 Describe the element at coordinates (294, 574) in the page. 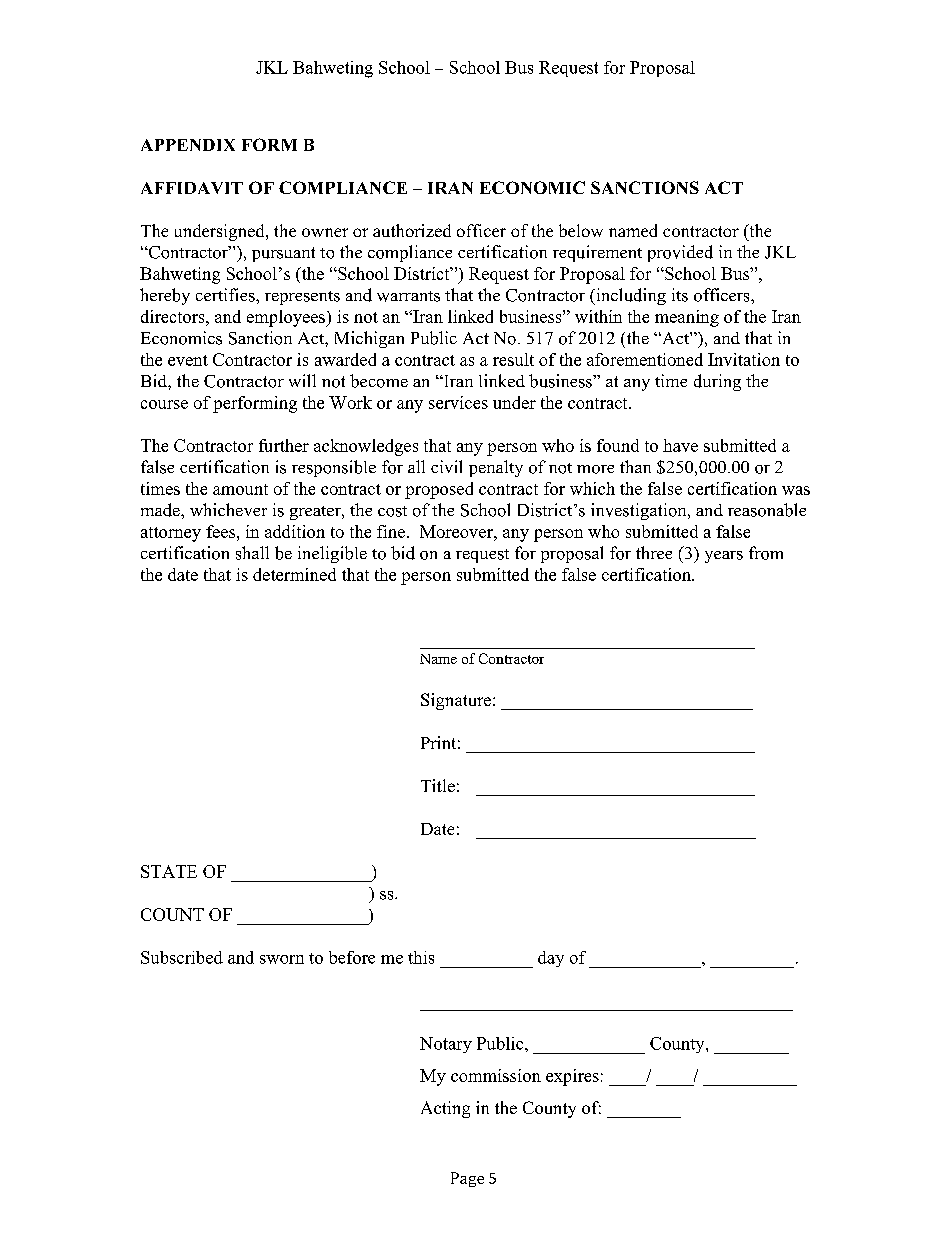

I see `determined` at that location.
